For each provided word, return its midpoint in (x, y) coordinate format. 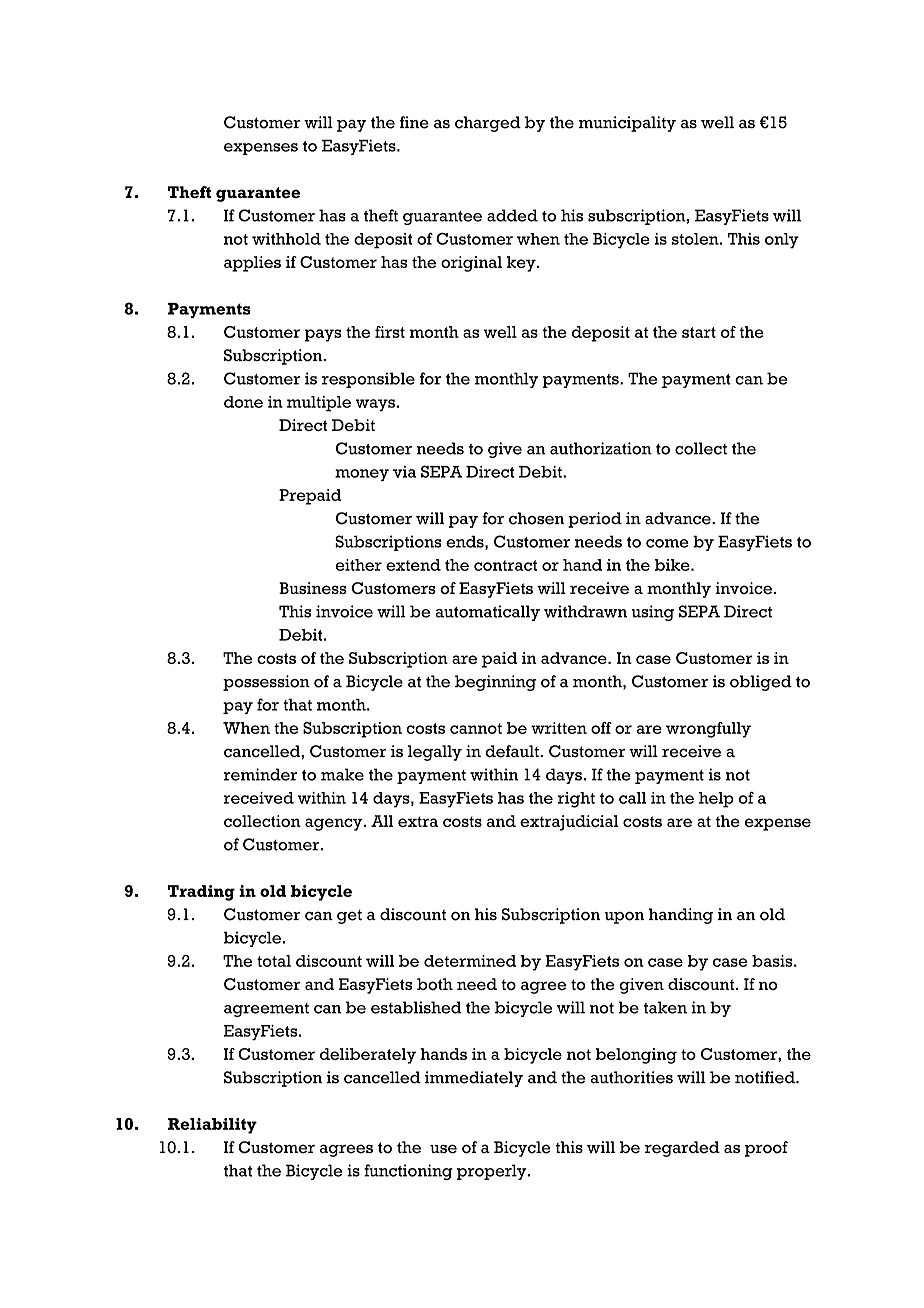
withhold (286, 239)
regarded (682, 1149)
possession (266, 683)
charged (488, 124)
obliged (761, 683)
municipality (627, 124)
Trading (201, 893)
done (243, 402)
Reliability (212, 1126)
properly (493, 1172)
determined (470, 961)
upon (624, 917)
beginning (495, 683)
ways (375, 405)
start (699, 332)
